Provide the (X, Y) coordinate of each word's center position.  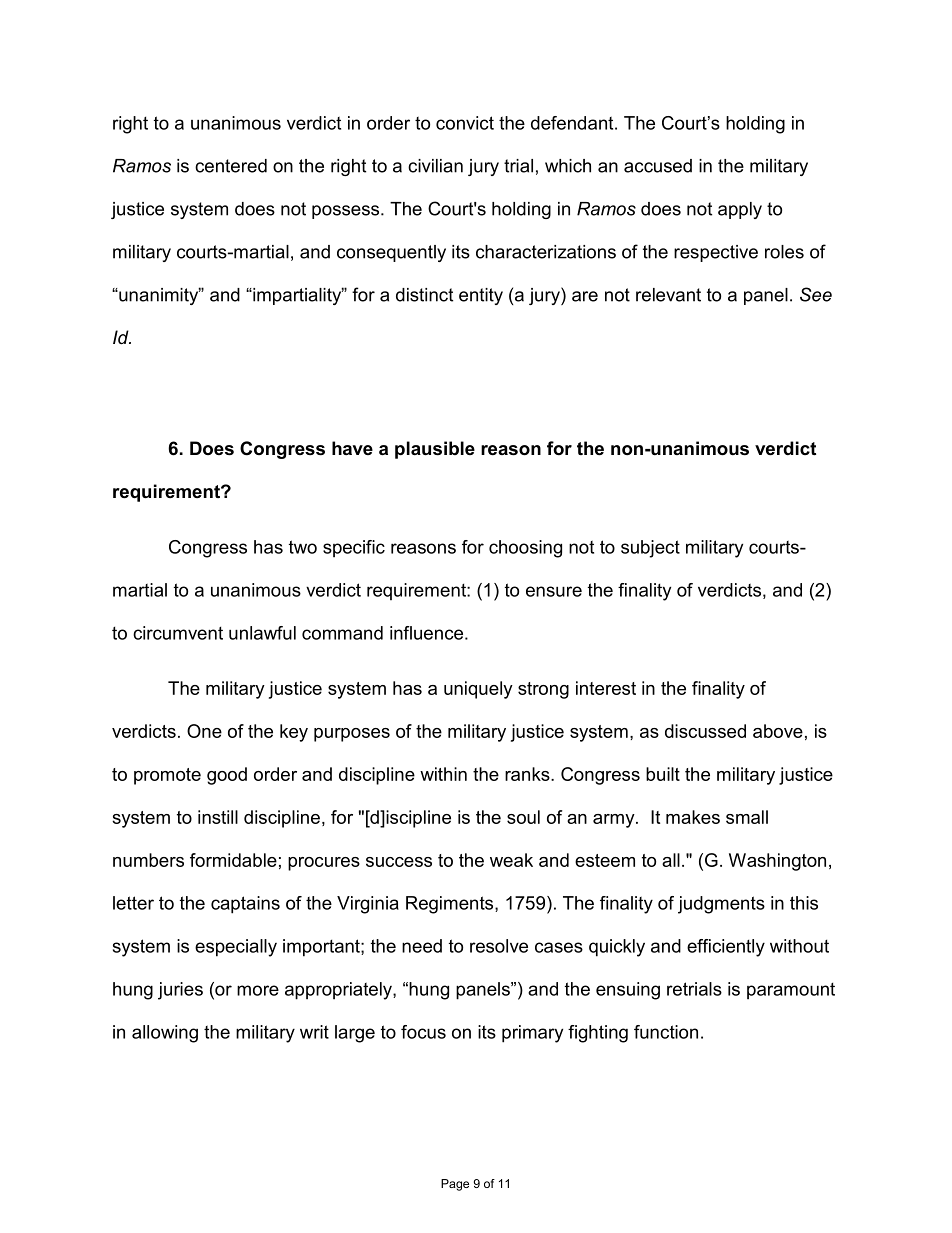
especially (236, 948)
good (227, 776)
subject (650, 549)
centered (231, 166)
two (303, 547)
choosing (525, 549)
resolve (499, 946)
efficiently (726, 948)
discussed (705, 731)
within (443, 774)
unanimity (159, 296)
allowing (165, 1034)
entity (481, 296)
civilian (435, 166)
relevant (668, 295)
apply (740, 210)
